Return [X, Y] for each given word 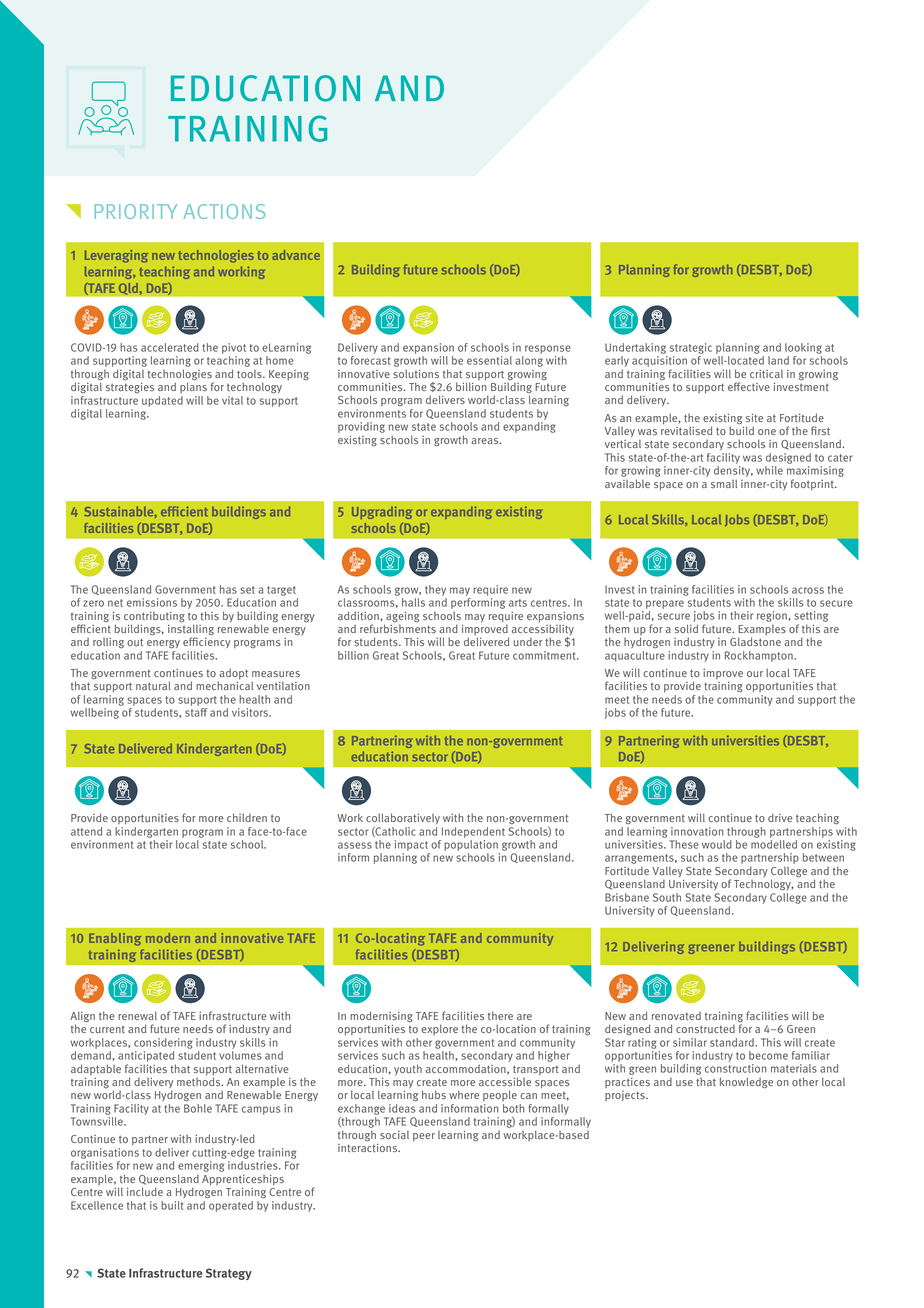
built [172, 1205]
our [755, 674]
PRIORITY [136, 211]
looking [803, 348]
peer [424, 1137]
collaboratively [403, 818]
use [684, 1083]
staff [196, 712]
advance [296, 255]
